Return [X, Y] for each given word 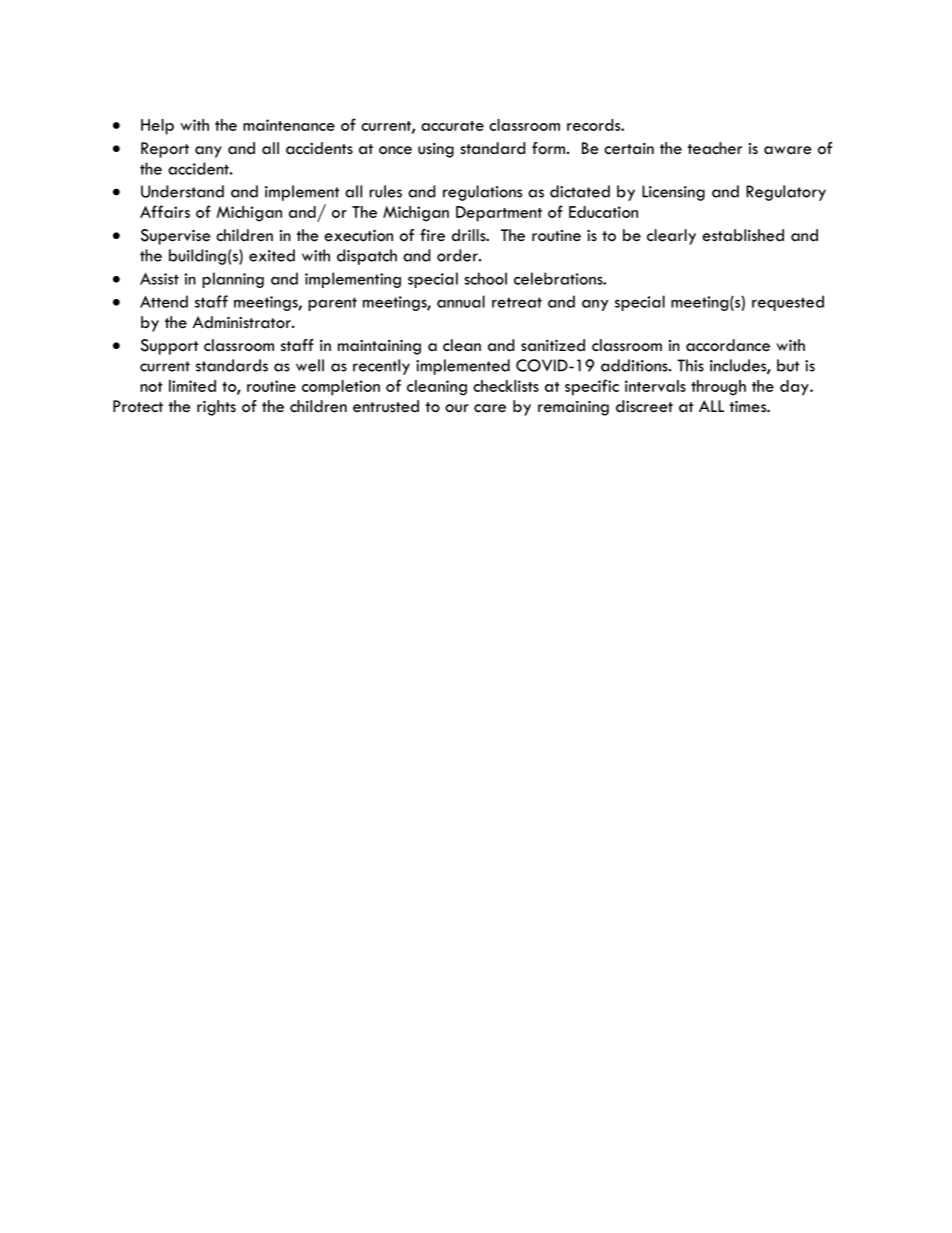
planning [233, 280]
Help [157, 127]
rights [216, 408]
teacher [715, 148]
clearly [671, 237]
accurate [452, 126]
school [485, 278]
